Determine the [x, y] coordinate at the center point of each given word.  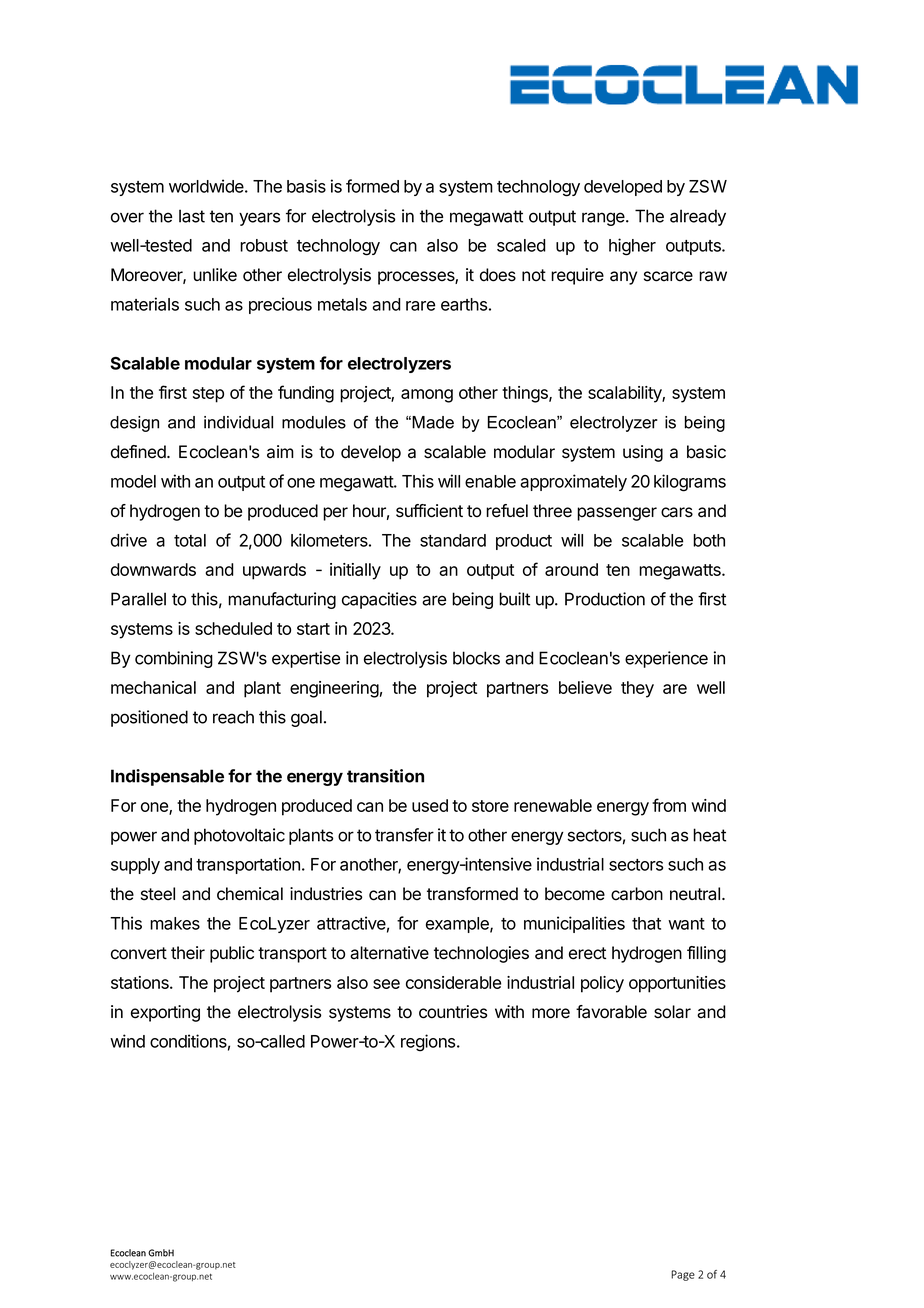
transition [385, 776]
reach [233, 717]
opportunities [677, 984]
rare [420, 306]
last [192, 216]
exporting [165, 1013]
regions [429, 1043]
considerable [453, 982]
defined [139, 452]
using [643, 453]
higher [632, 247]
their [188, 953]
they [637, 689]
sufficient [429, 511]
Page [683, 1275]
